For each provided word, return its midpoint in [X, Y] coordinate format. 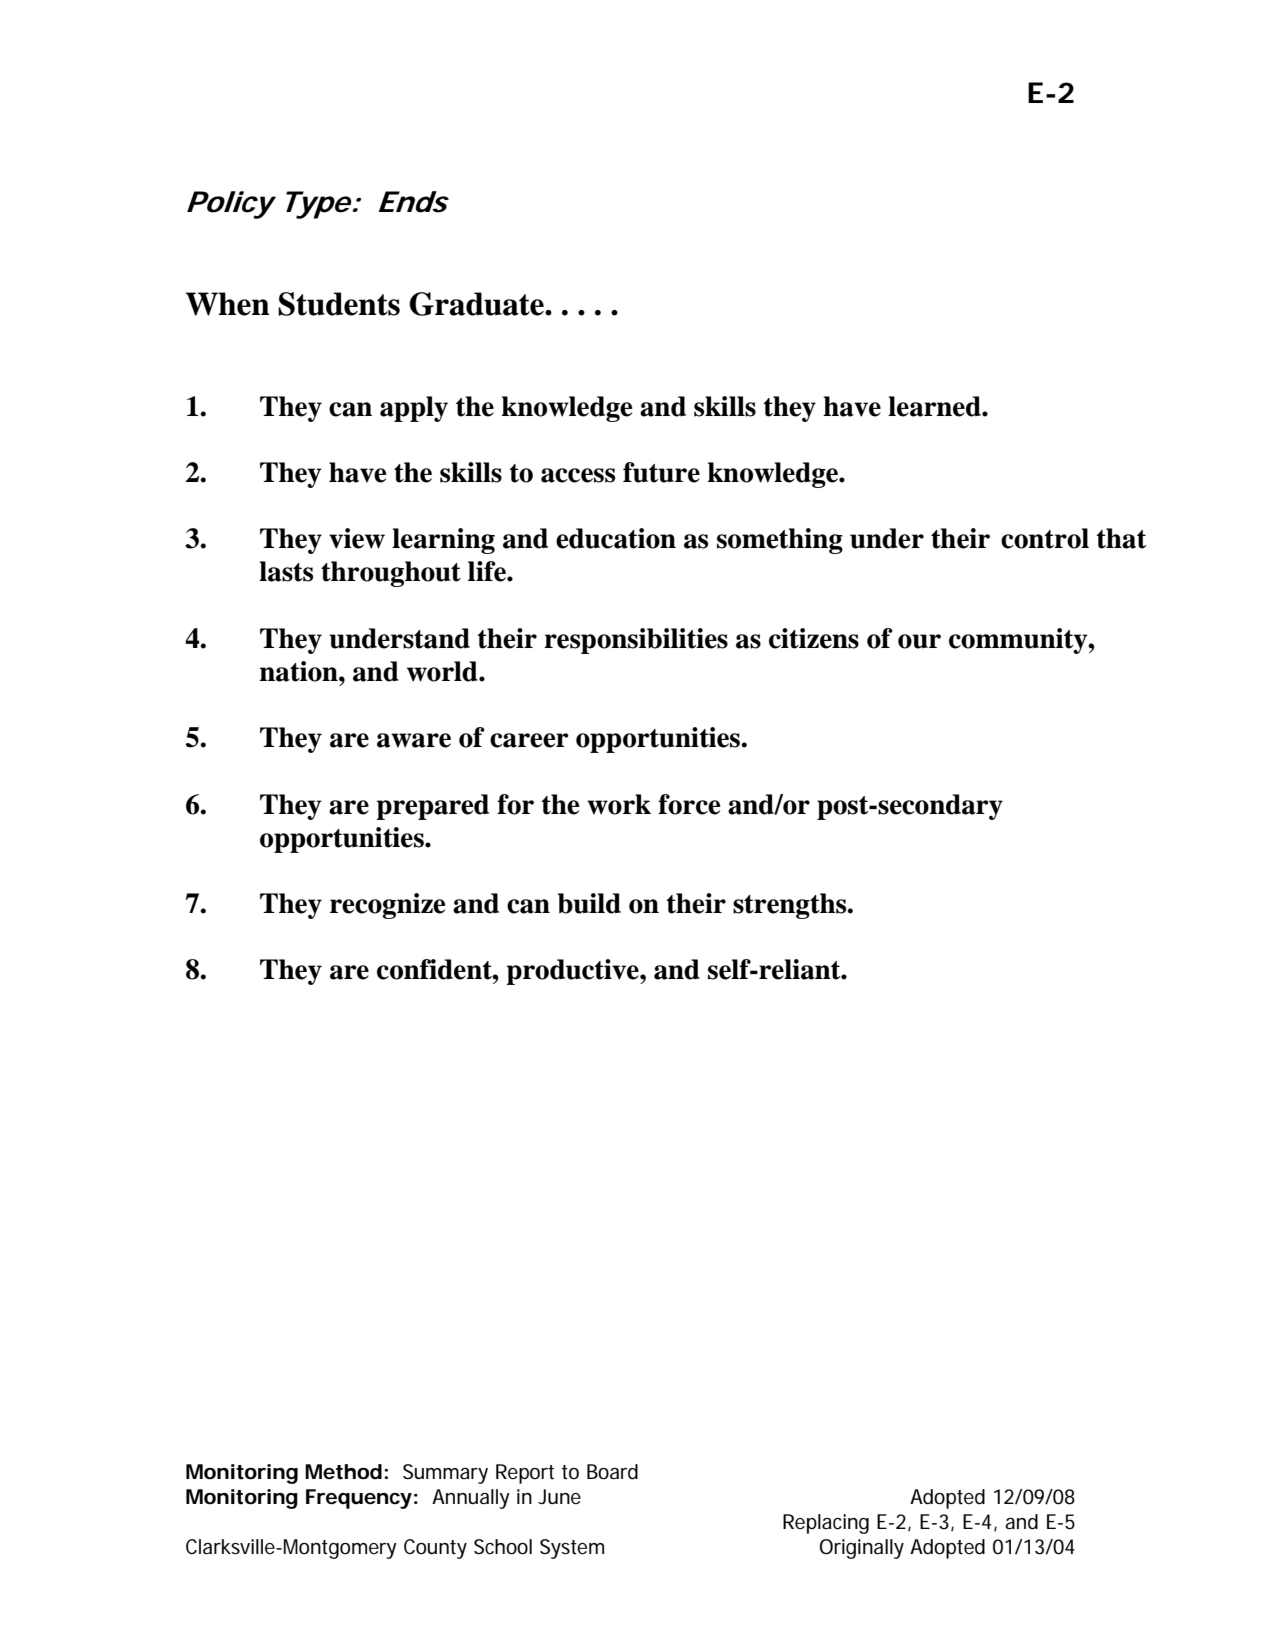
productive [573, 972]
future [661, 472]
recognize [388, 906]
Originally [862, 1549]
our [919, 641]
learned [935, 406]
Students [339, 304]
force [689, 804]
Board [612, 1472]
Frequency [359, 1499]
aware [414, 740]
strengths [791, 906]
